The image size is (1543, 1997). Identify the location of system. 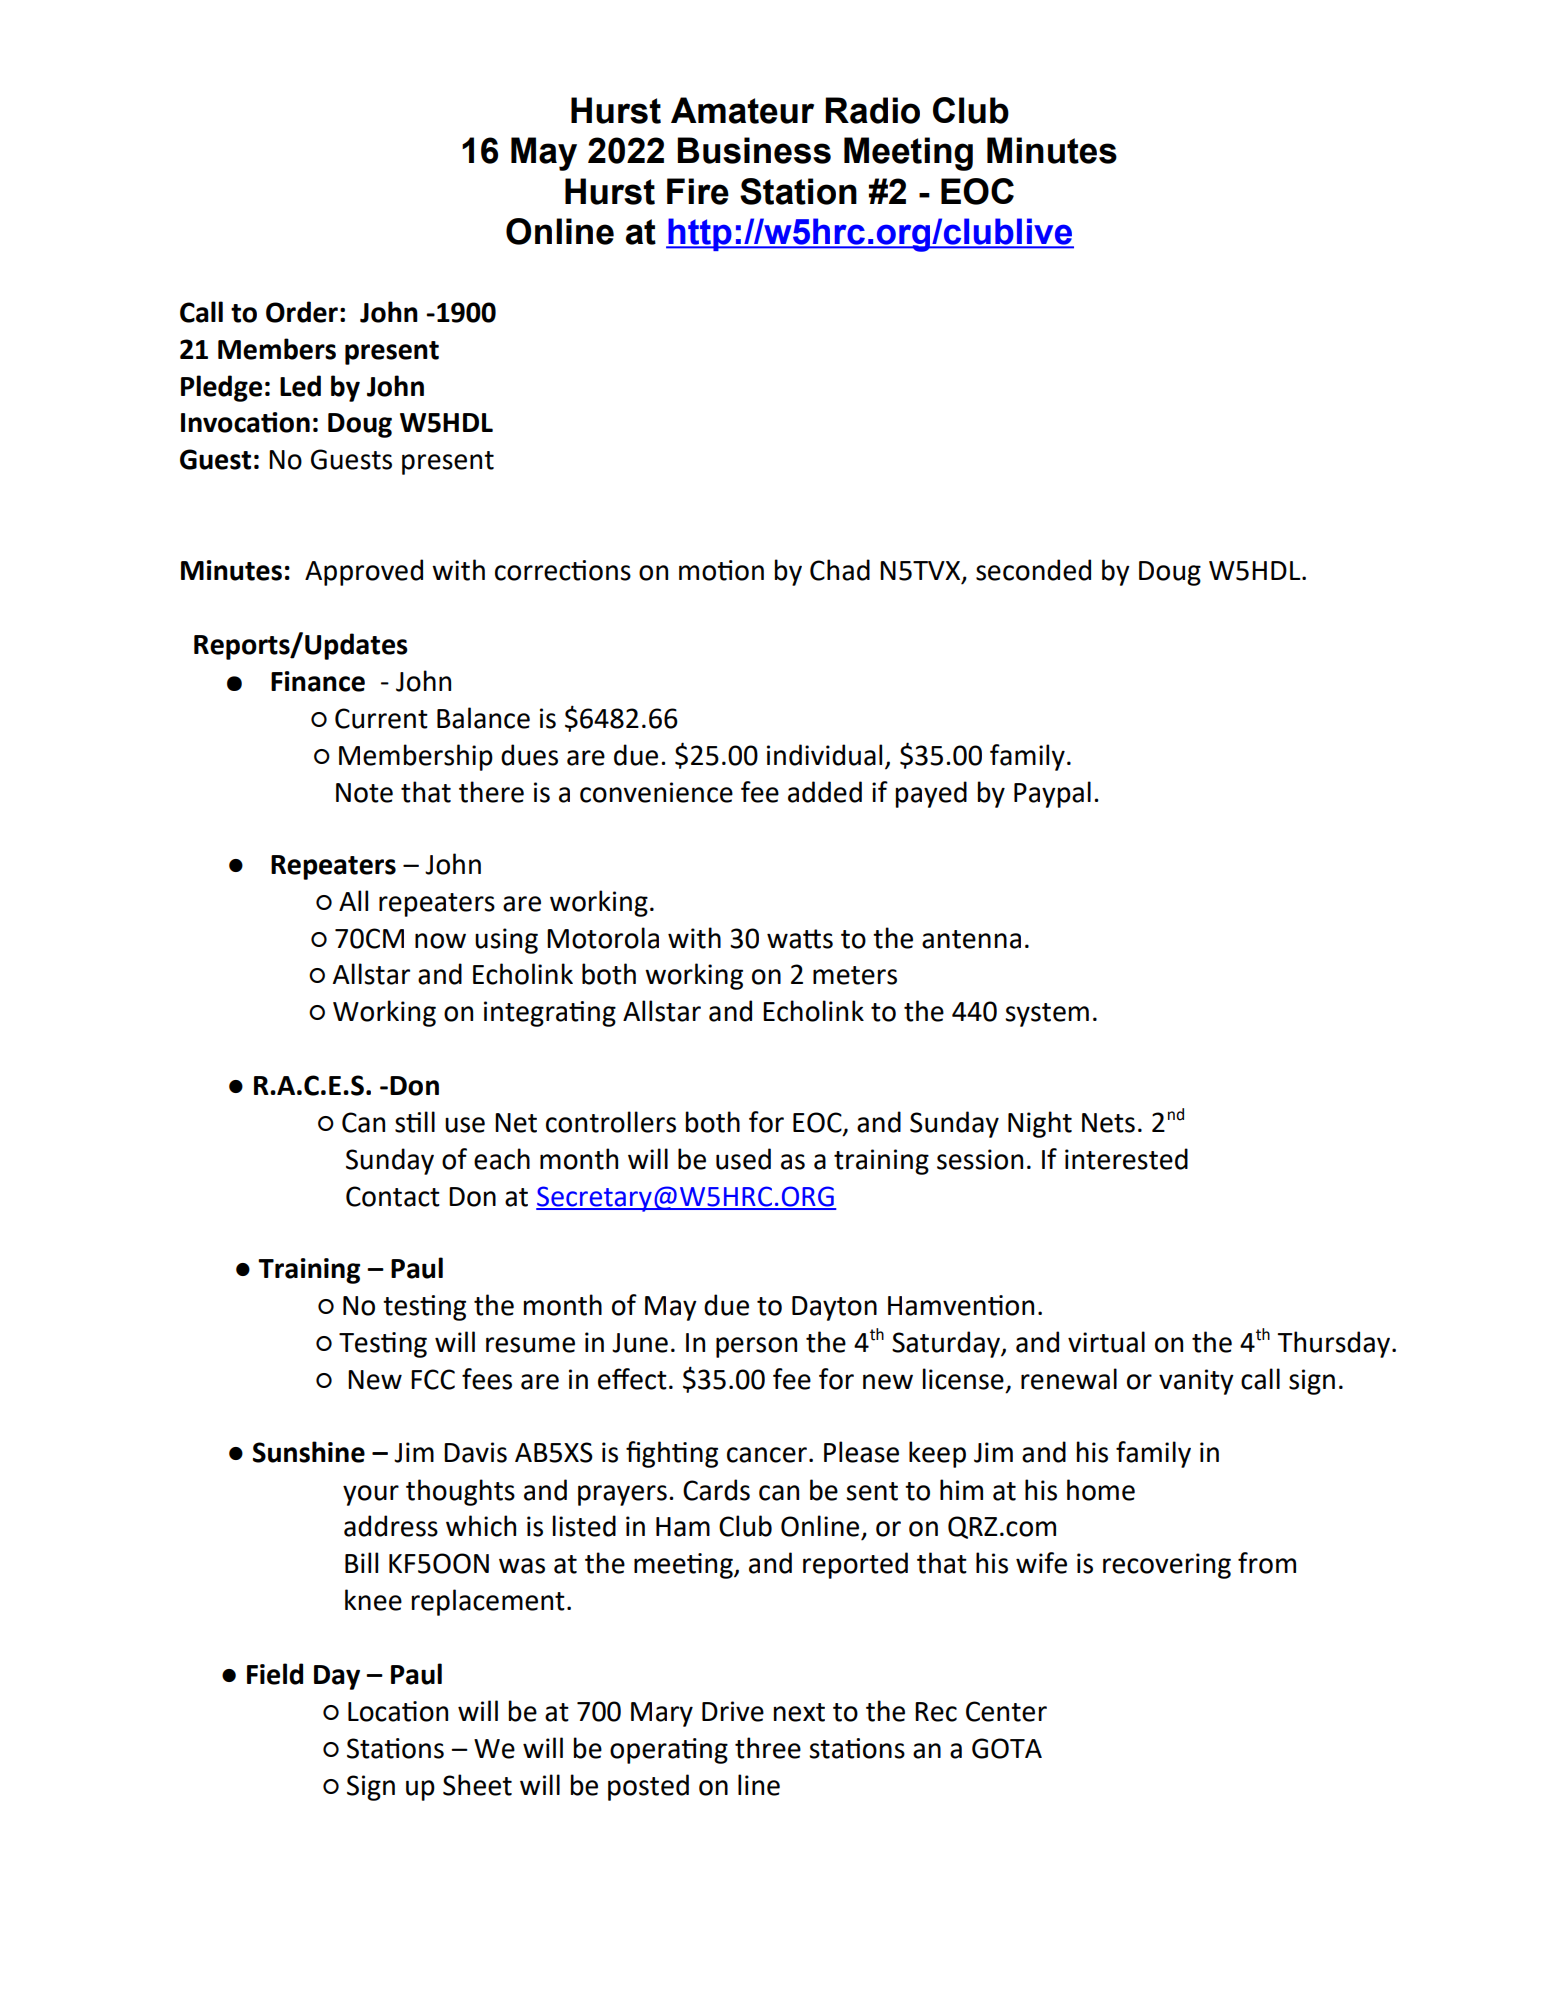
(1047, 1015).
